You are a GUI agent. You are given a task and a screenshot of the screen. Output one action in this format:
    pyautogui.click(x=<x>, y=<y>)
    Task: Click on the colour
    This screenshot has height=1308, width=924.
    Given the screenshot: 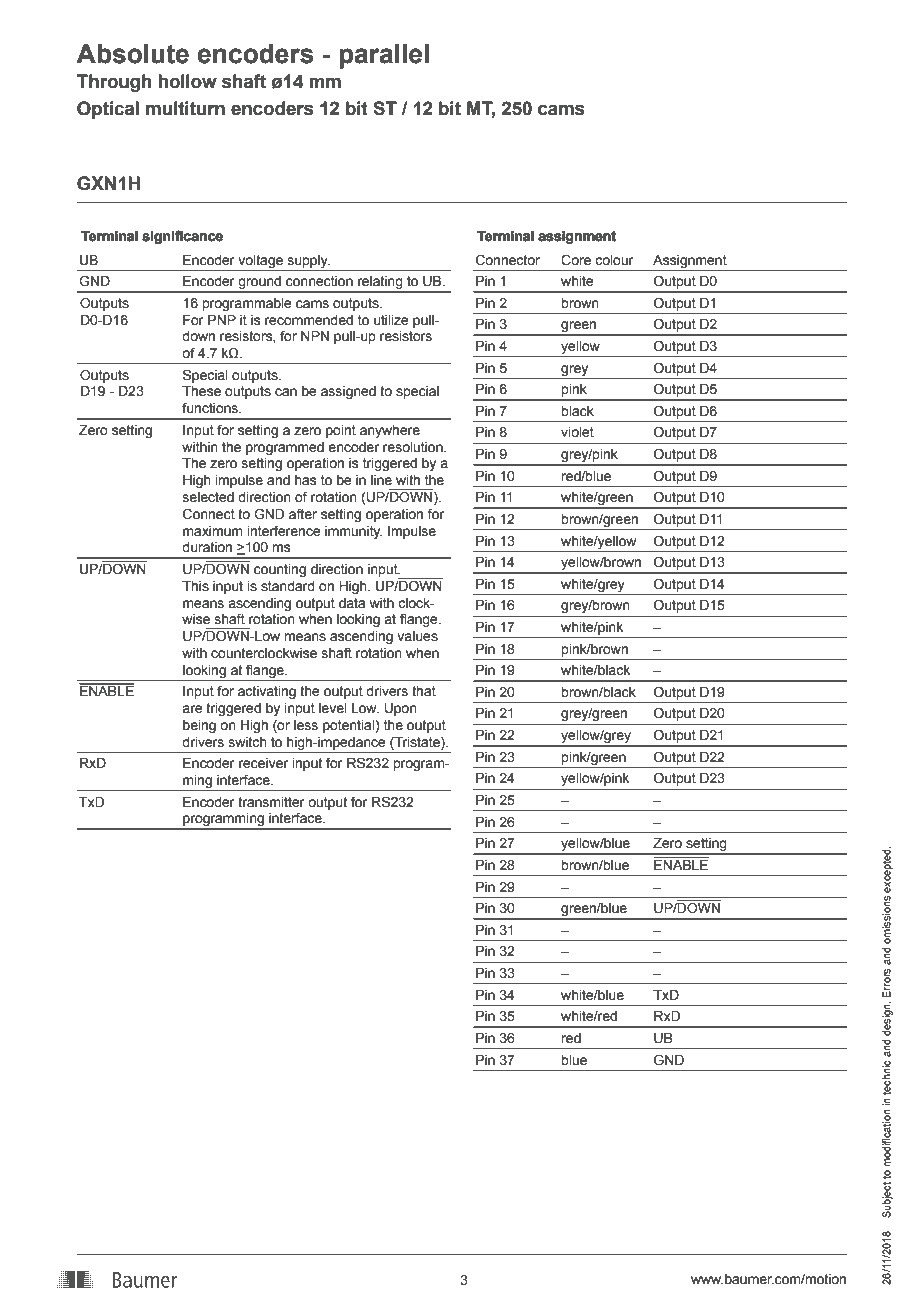 What is the action you would take?
    pyautogui.click(x=614, y=260)
